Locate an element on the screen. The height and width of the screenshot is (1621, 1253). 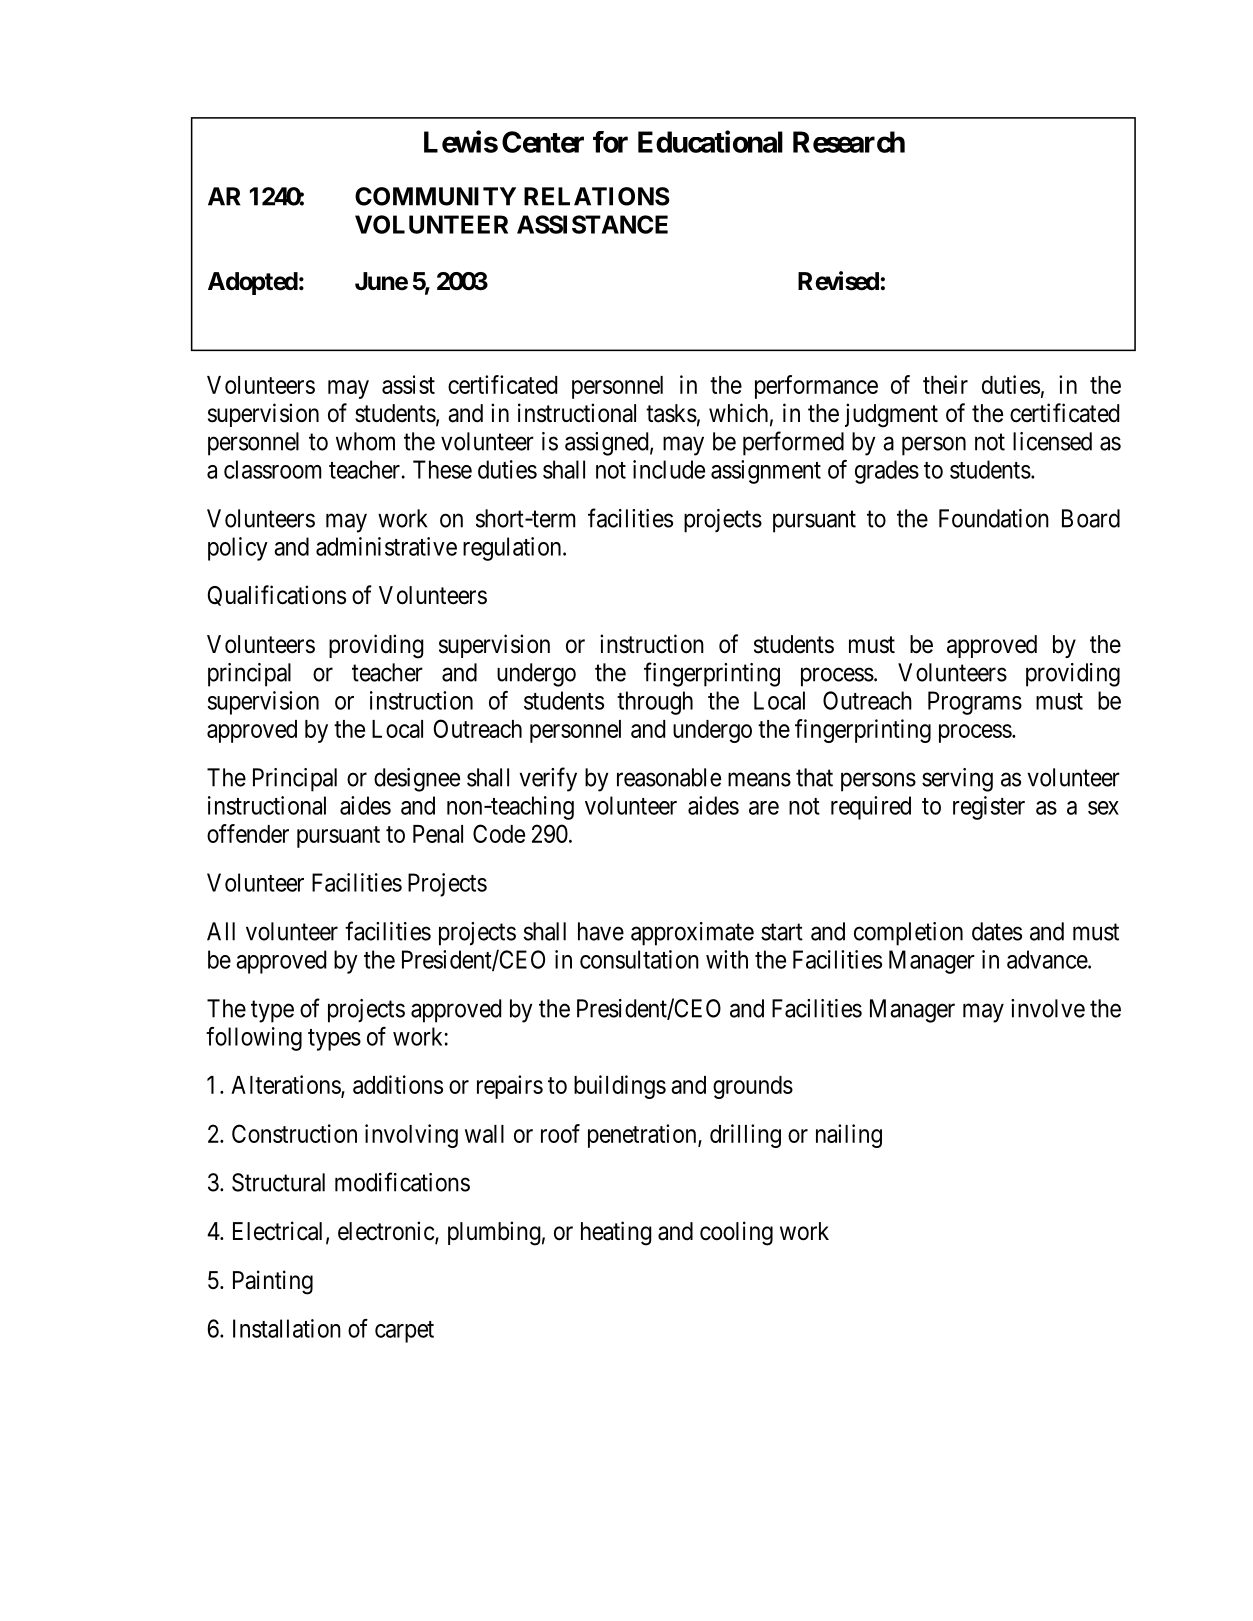
Educational is located at coordinates (710, 141).
